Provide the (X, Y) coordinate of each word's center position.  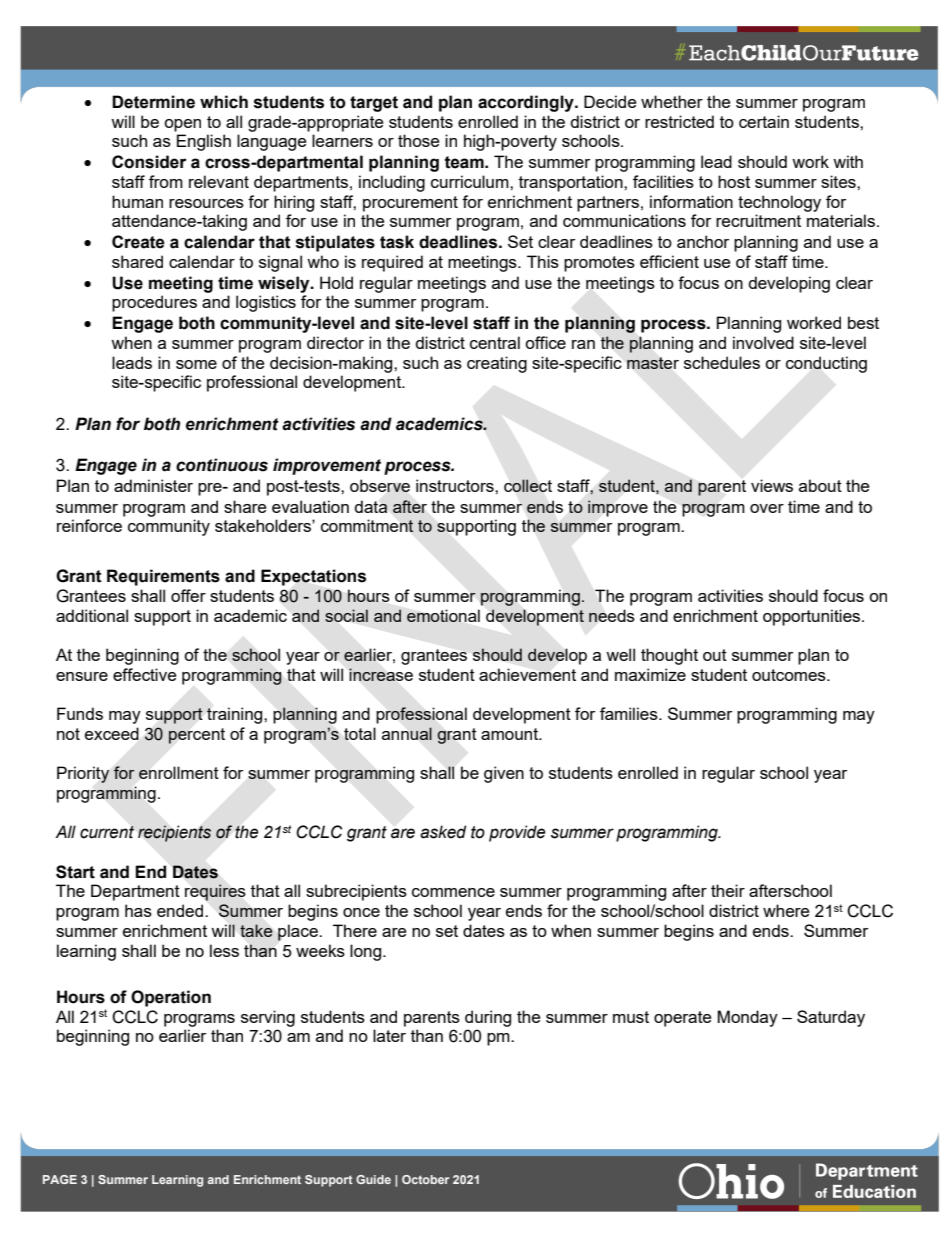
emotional (443, 615)
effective (144, 674)
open (182, 125)
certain (764, 121)
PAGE (60, 1179)
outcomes (790, 675)
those (418, 140)
